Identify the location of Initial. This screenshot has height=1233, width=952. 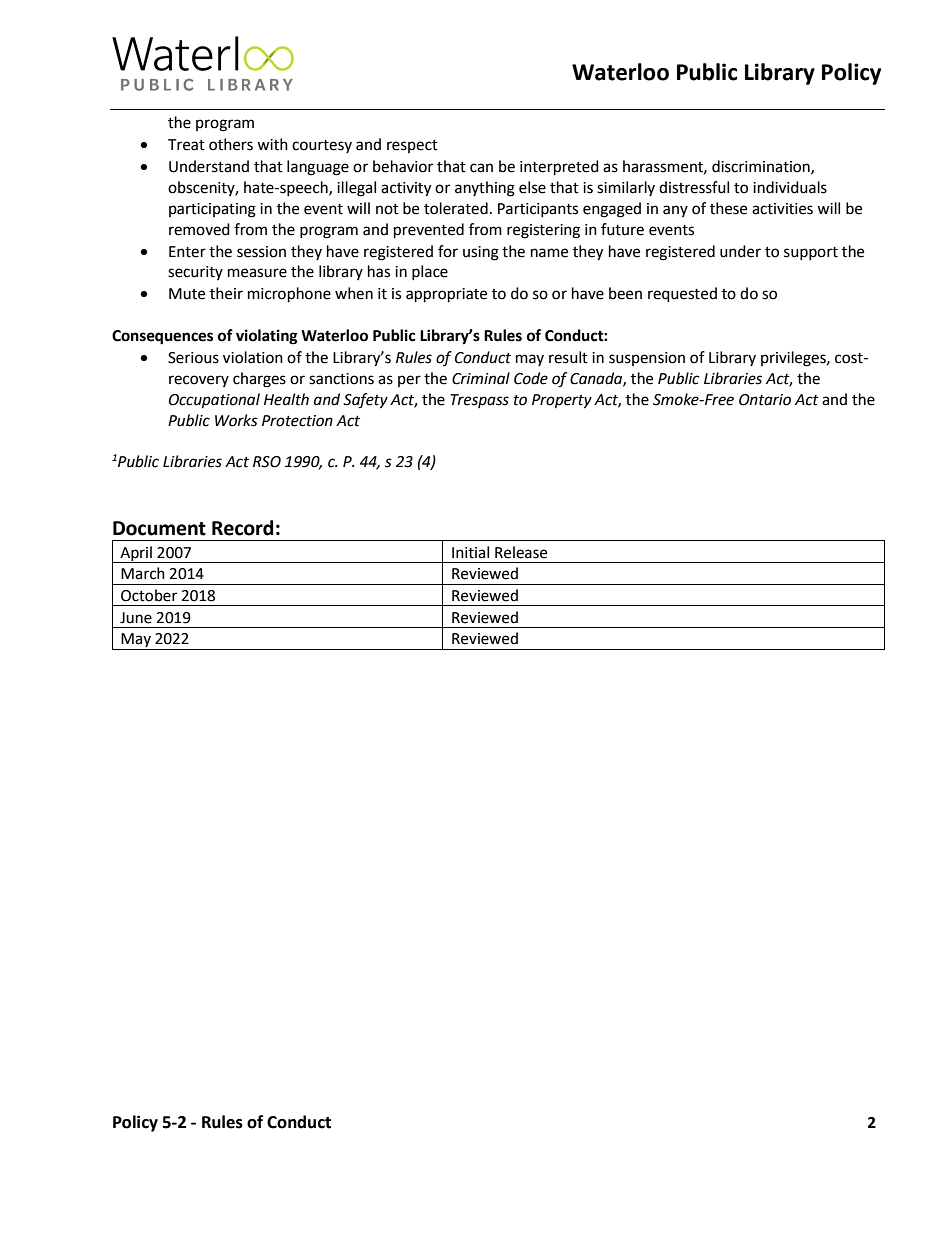
(470, 552).
